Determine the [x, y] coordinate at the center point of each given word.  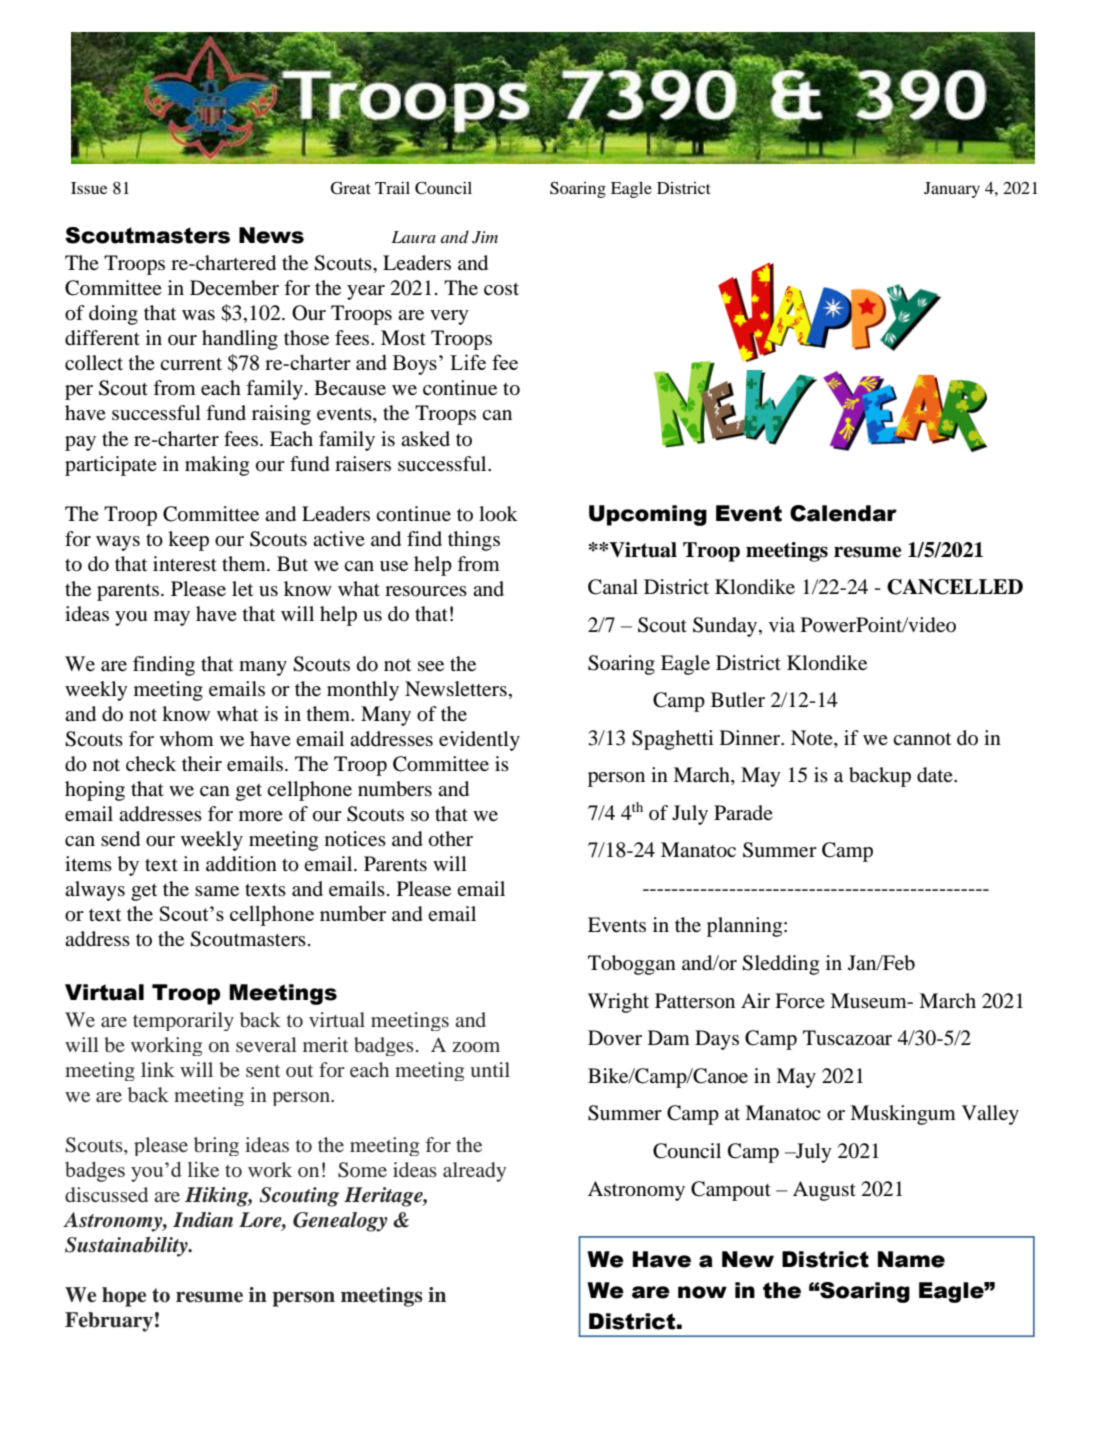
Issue [89, 188]
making [217, 466]
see [431, 666]
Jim [485, 237]
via [782, 624]
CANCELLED [955, 587]
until [490, 1069]
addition [241, 864]
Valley [990, 1115]
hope [124, 1297]
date [936, 775]
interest [185, 563]
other [451, 839]
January [952, 190]
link [158, 1069]
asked [425, 438]
